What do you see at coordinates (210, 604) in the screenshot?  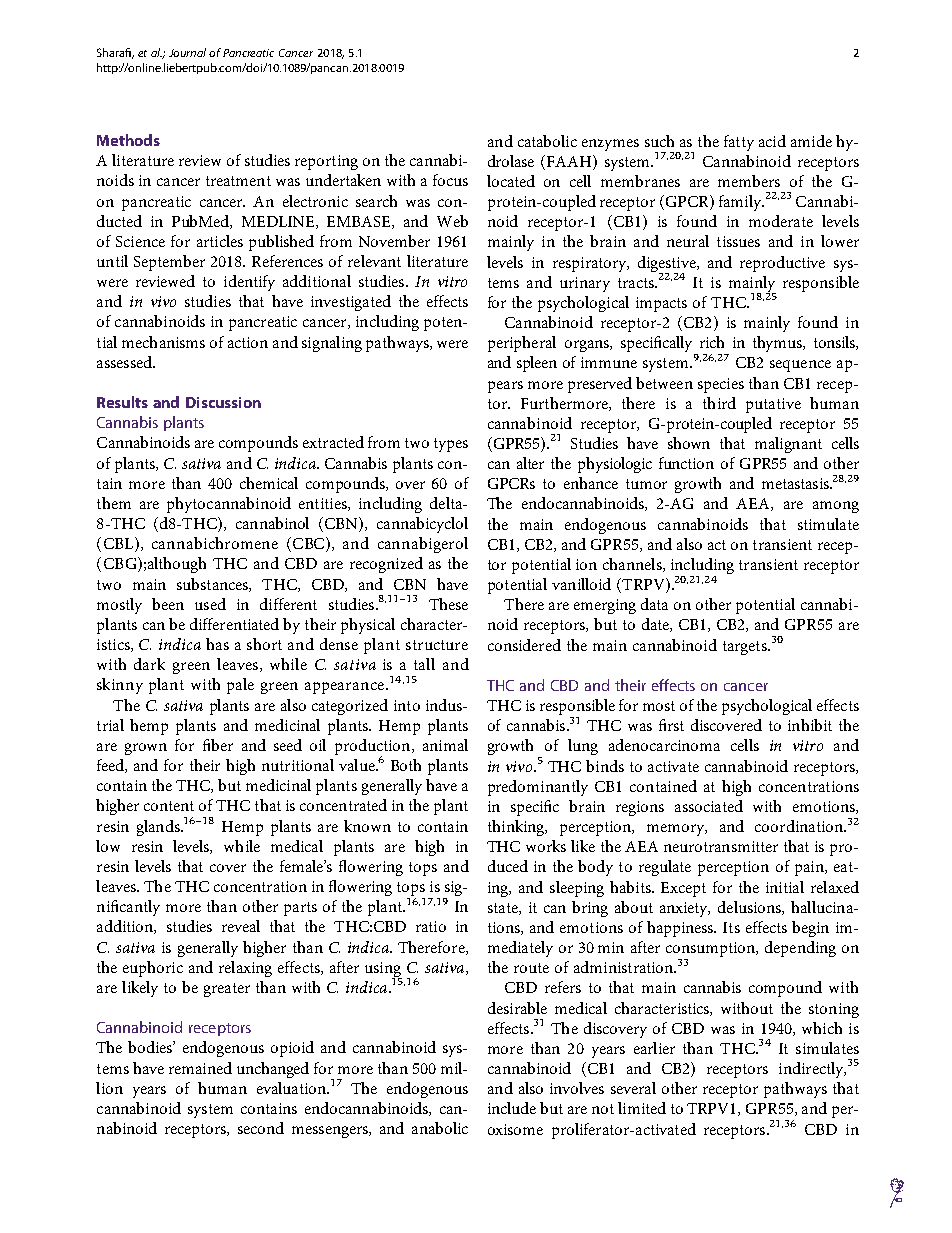 I see `used` at bounding box center [210, 604].
